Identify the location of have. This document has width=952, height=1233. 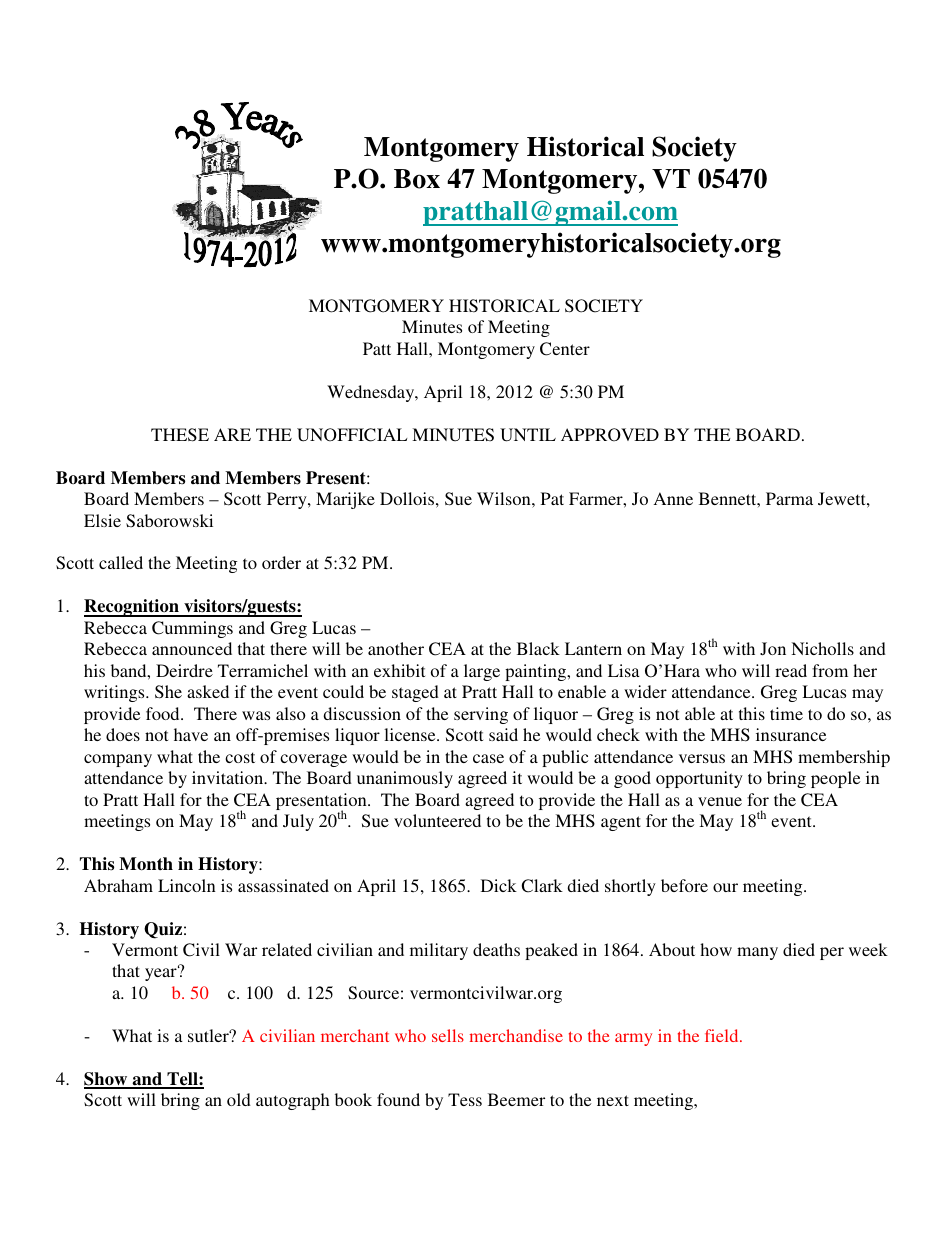
(191, 734).
